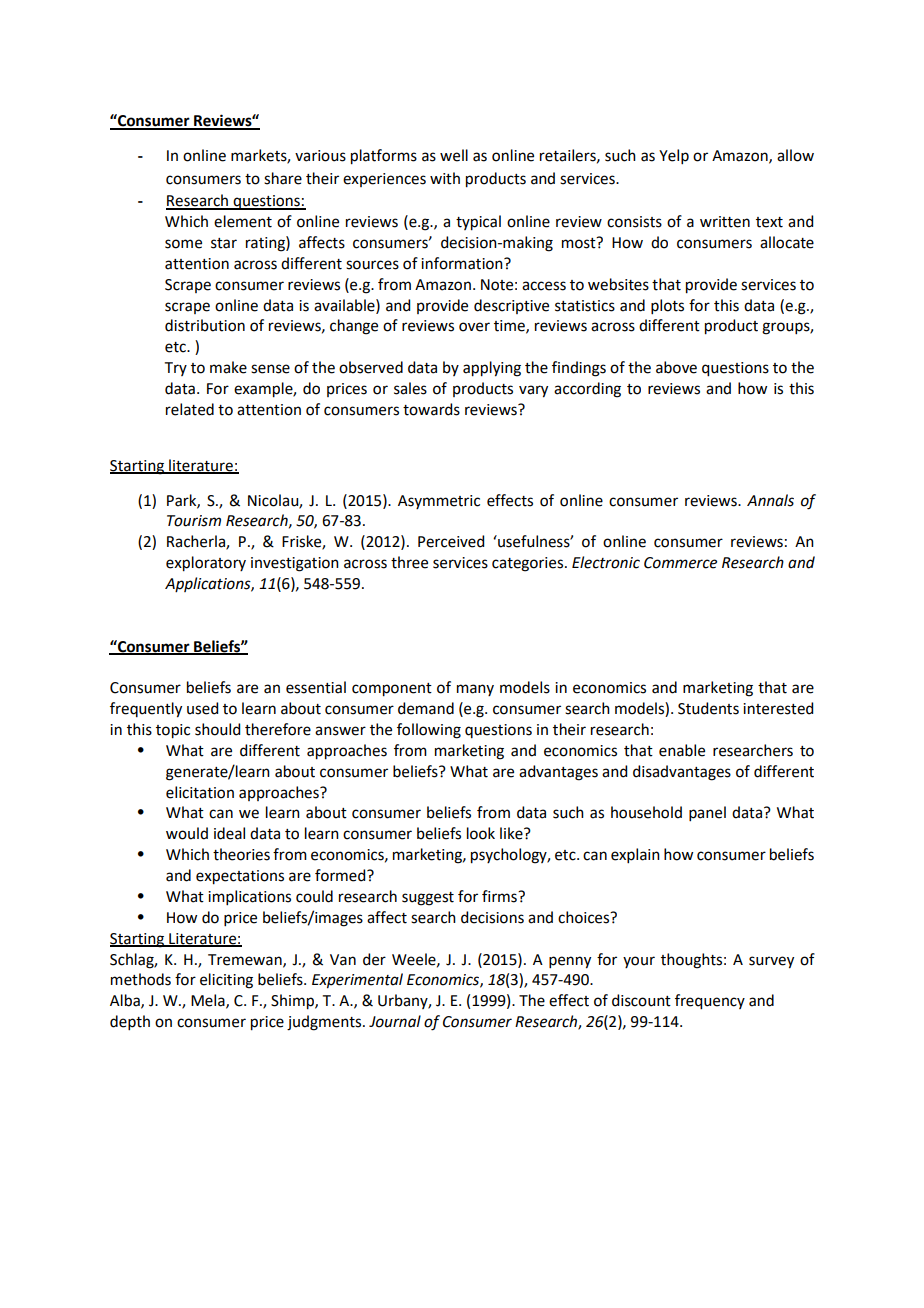 The height and width of the screenshot is (1308, 924). What do you see at coordinates (445, 178) in the screenshot?
I see `with` at bounding box center [445, 178].
